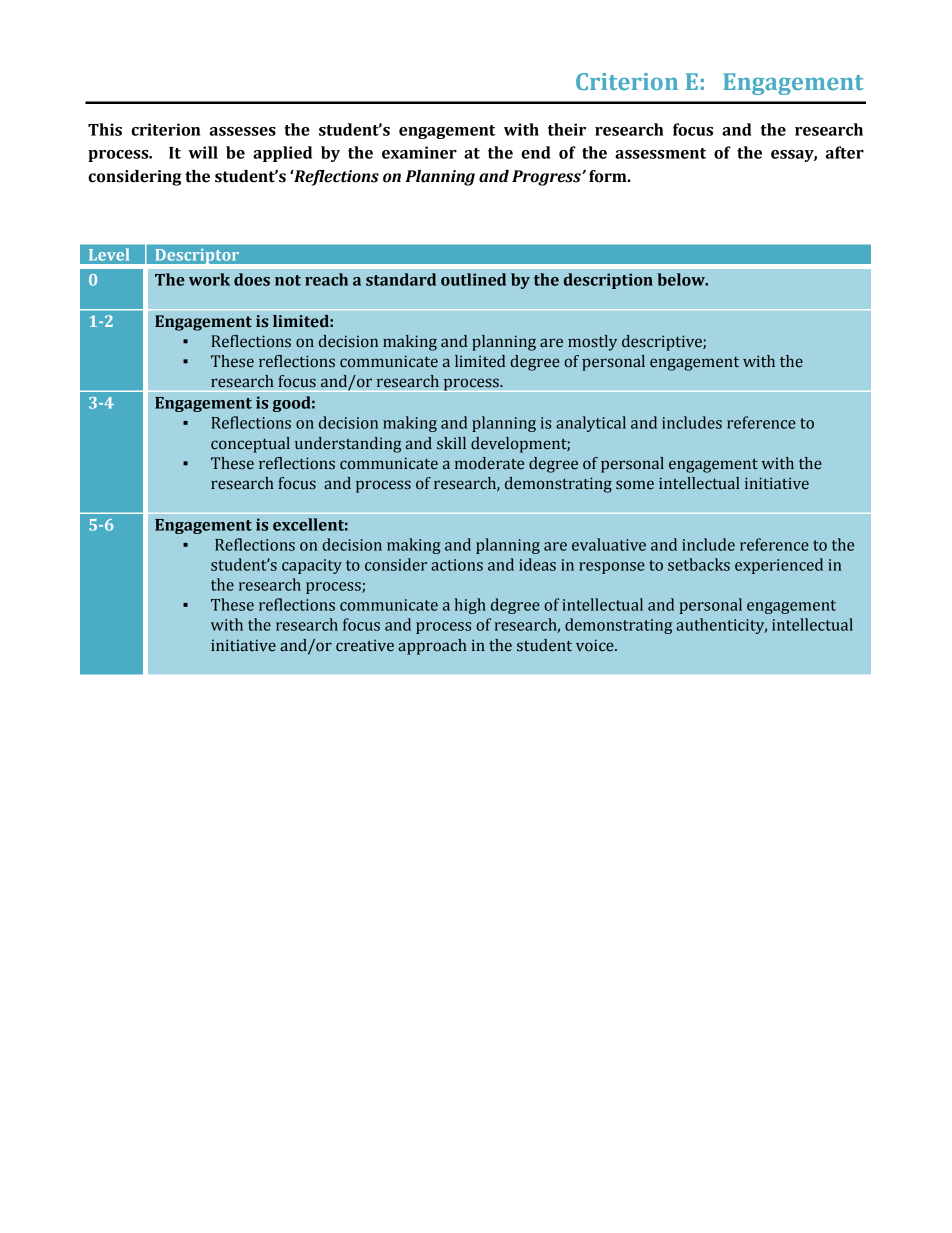 The image size is (952, 1233). Describe the element at coordinates (591, 424) in the screenshot. I see `analytical` at that location.
